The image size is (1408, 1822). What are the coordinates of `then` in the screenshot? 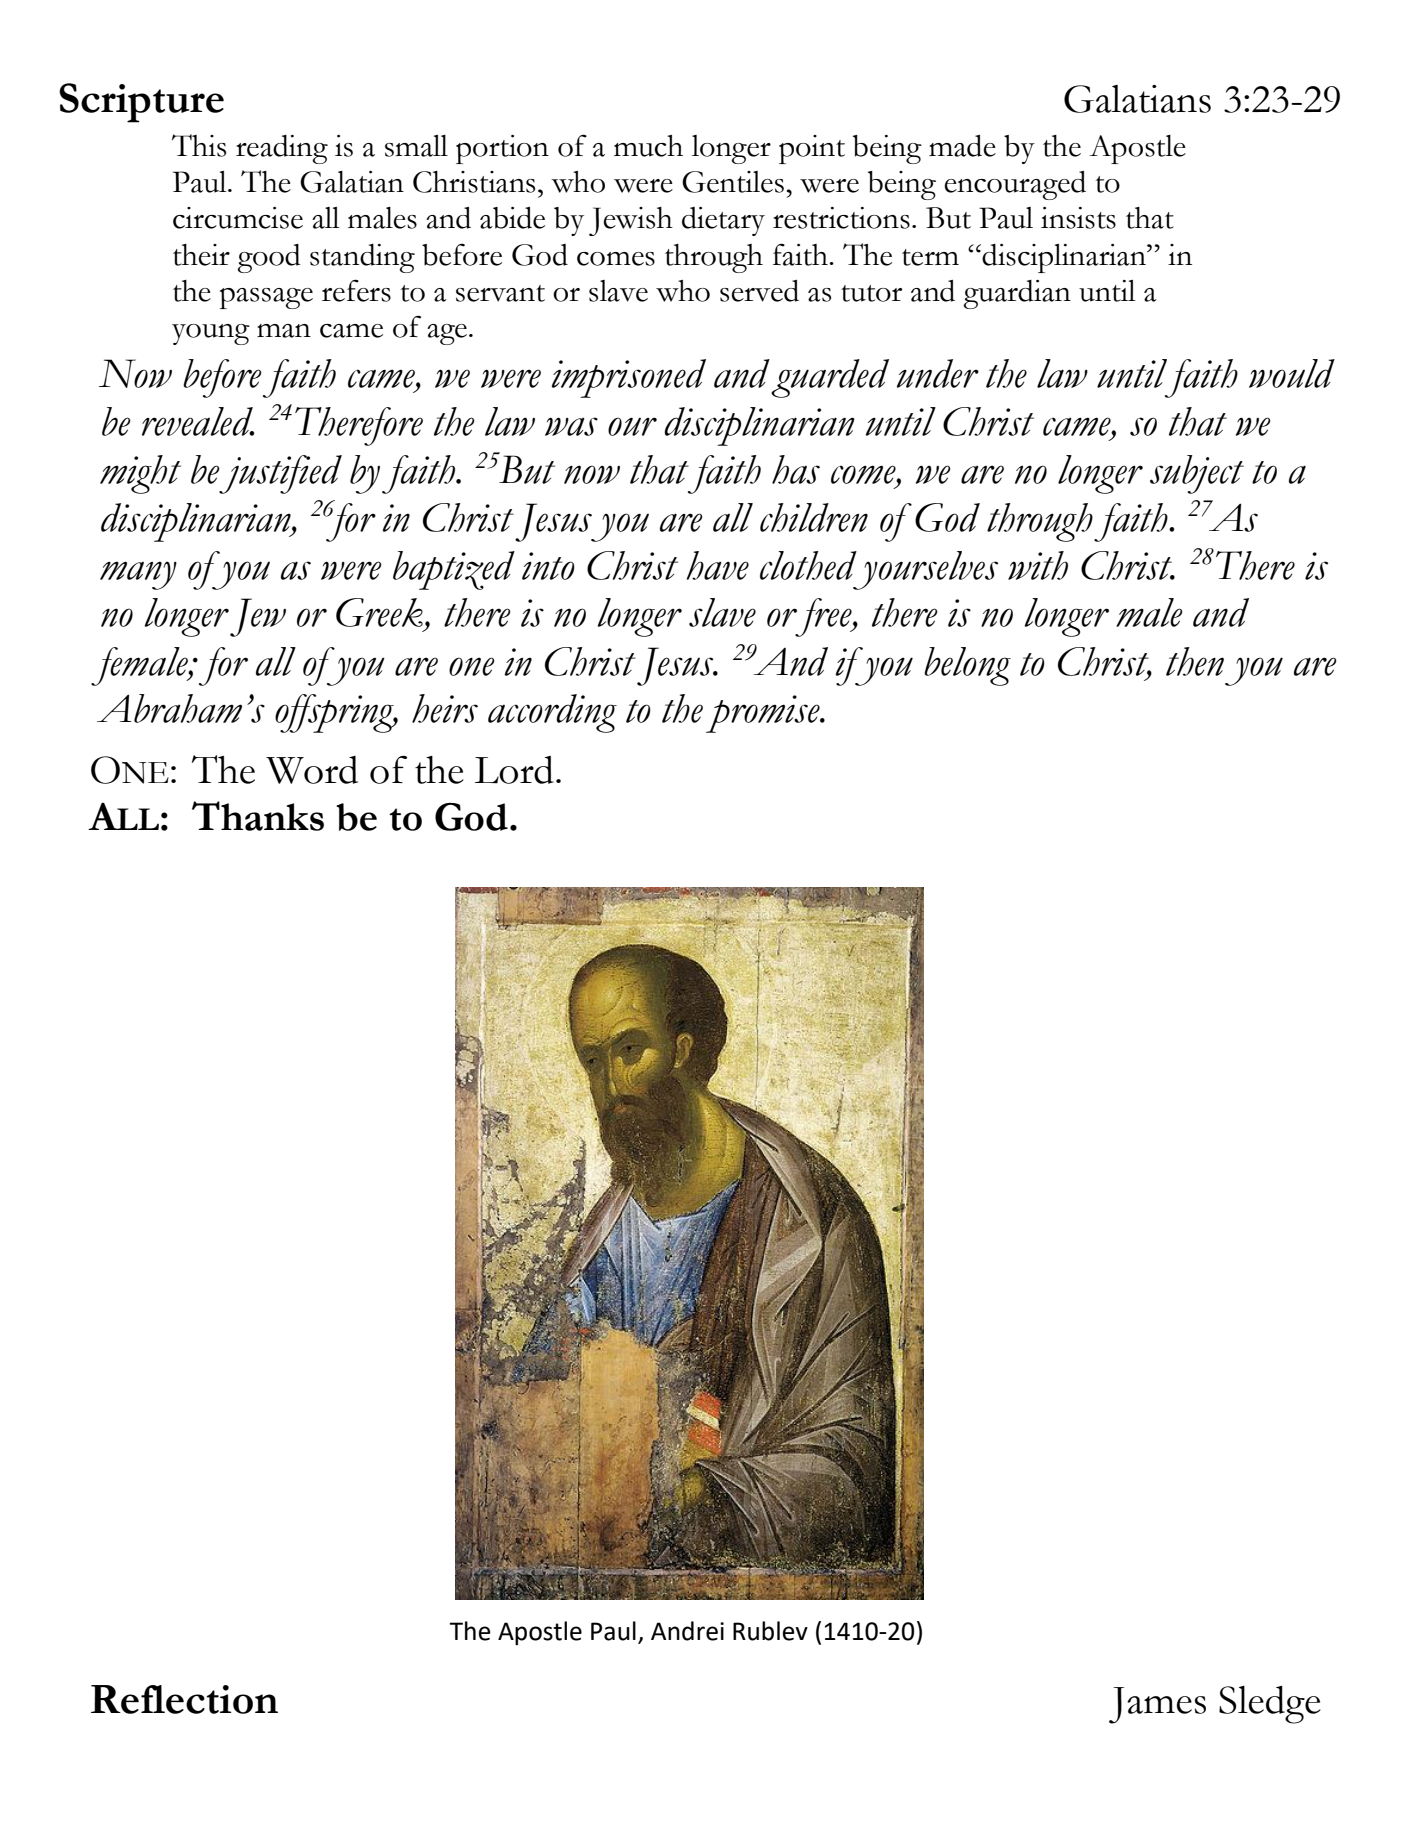 It's located at (1195, 661).
